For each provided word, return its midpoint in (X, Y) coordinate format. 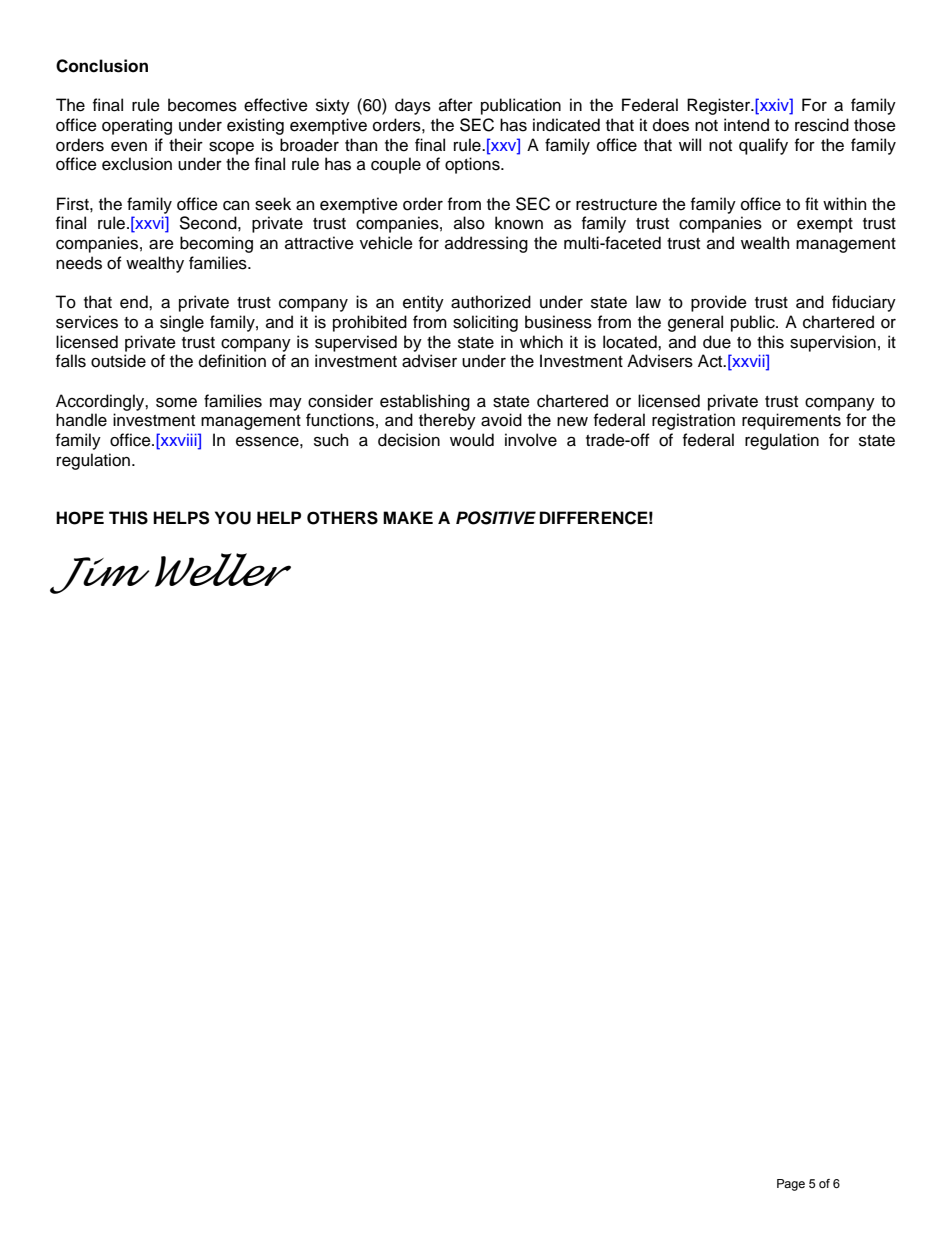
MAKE (408, 517)
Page (791, 1185)
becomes (202, 105)
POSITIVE (496, 518)
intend (746, 125)
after (456, 105)
